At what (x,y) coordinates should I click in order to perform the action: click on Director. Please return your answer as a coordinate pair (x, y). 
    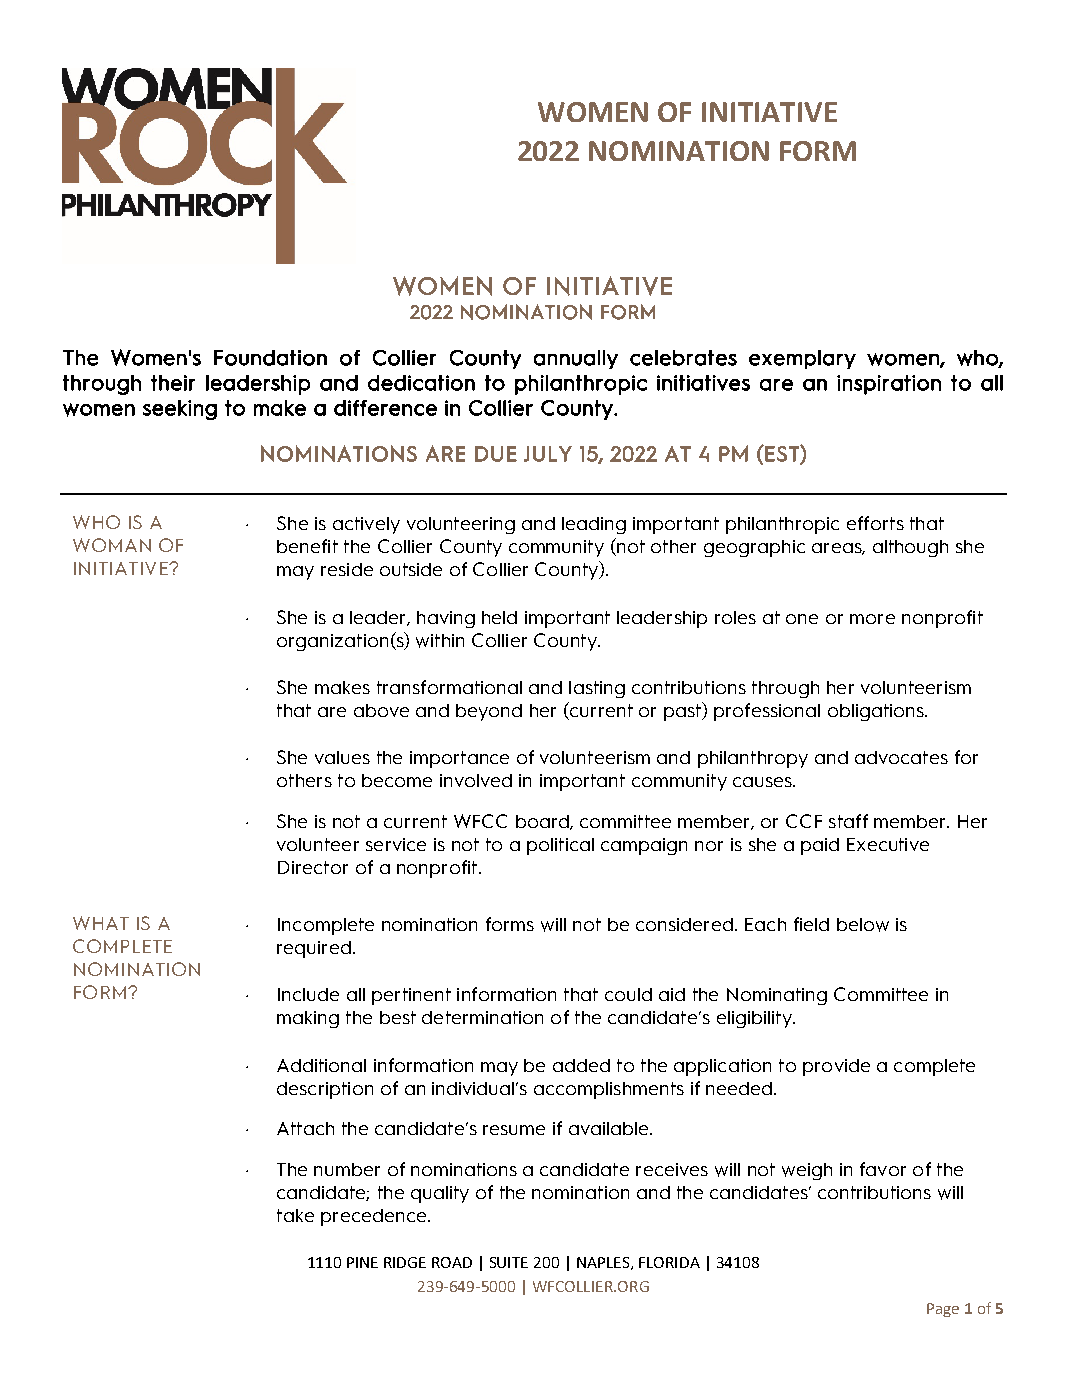
    Looking at the image, I should click on (313, 867).
